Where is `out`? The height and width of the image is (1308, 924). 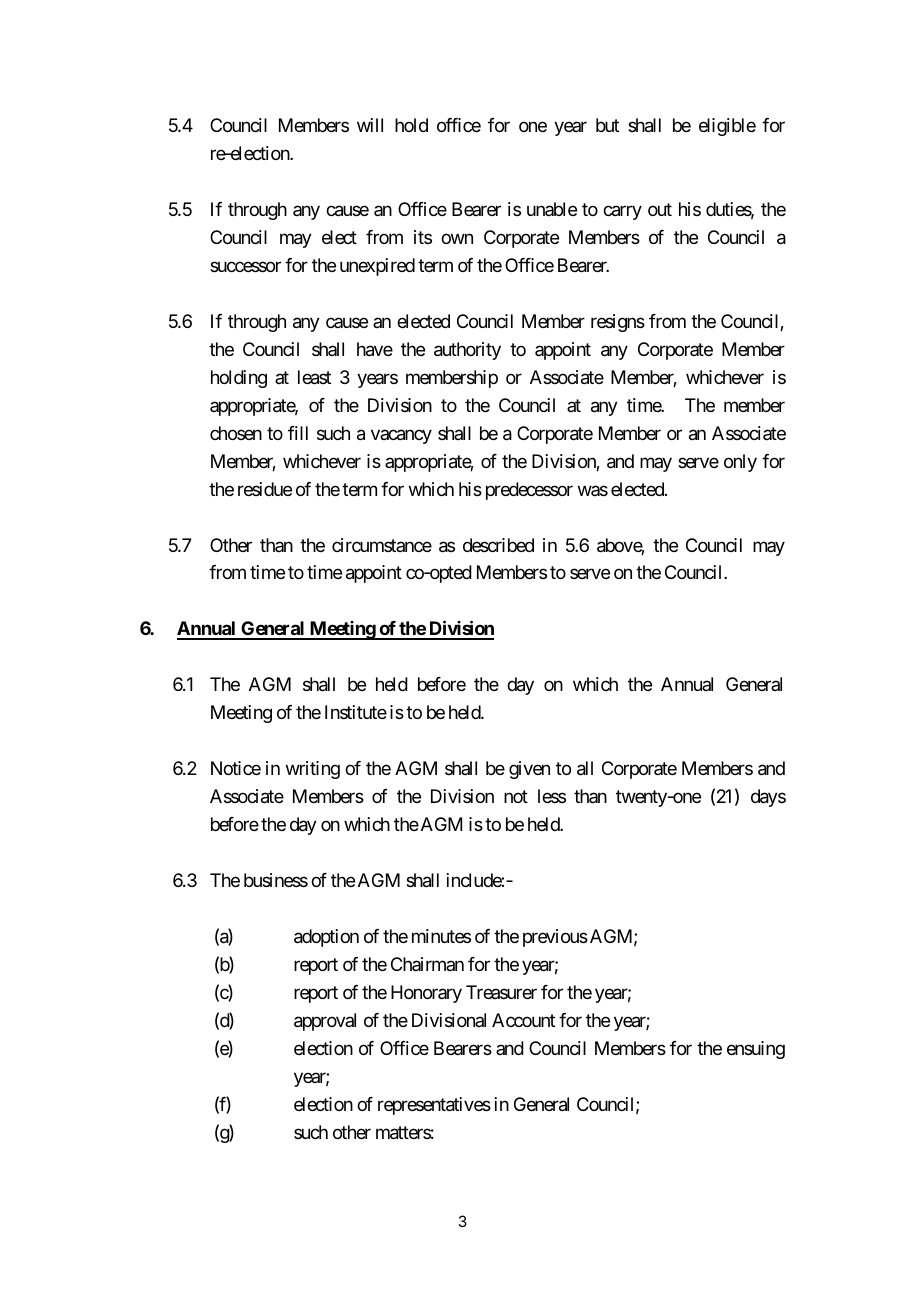
out is located at coordinates (660, 209).
